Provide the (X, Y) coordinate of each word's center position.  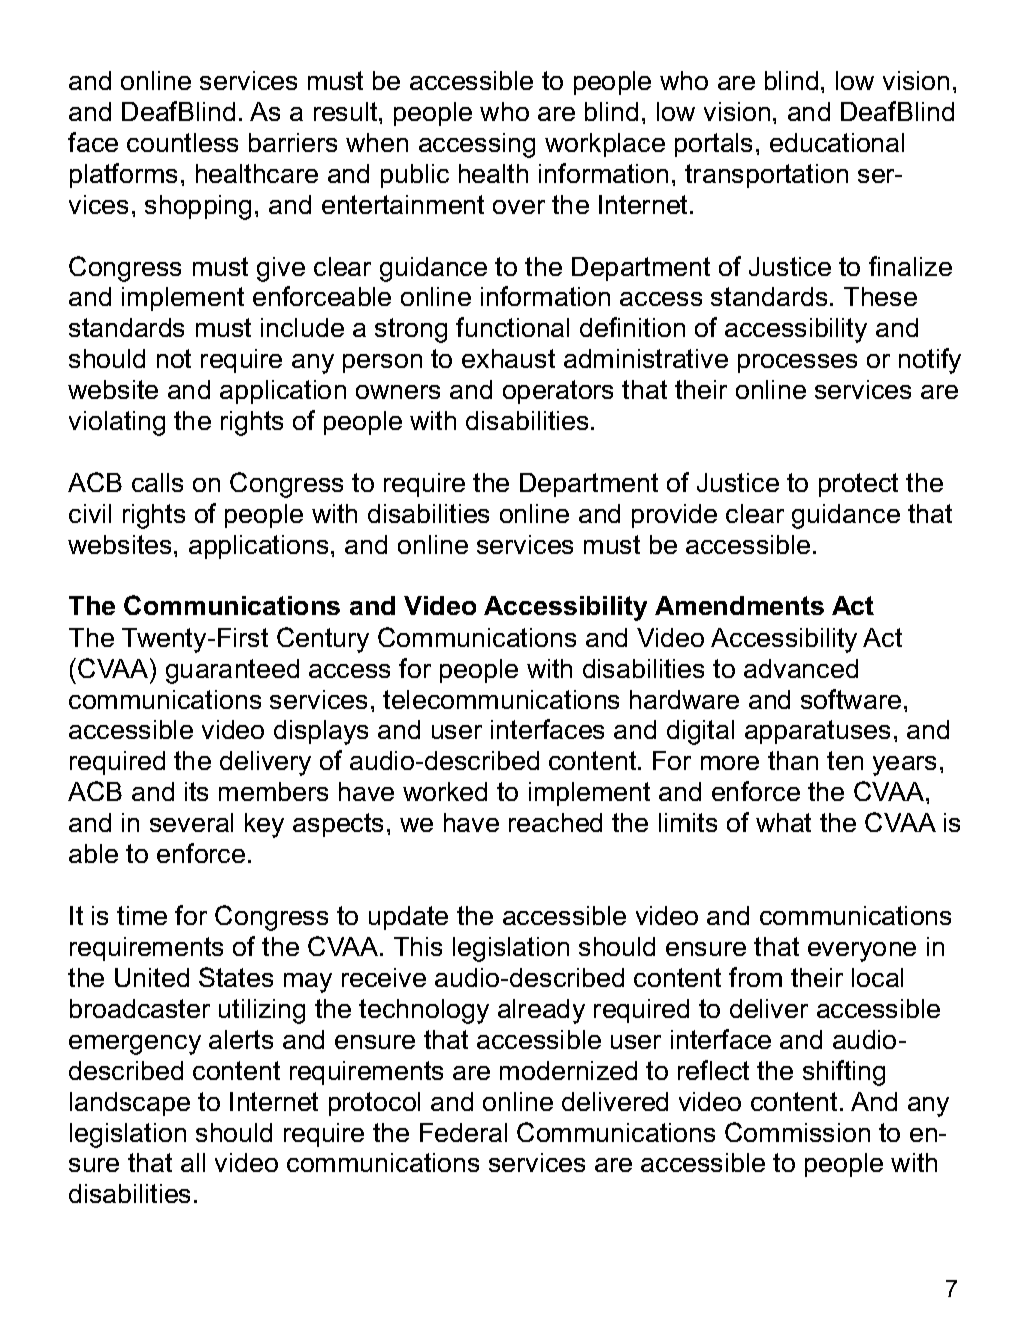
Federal (463, 1132)
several (191, 822)
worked (445, 791)
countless (182, 142)
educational (837, 142)
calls (157, 482)
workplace (605, 145)
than (793, 760)
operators (558, 392)
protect (858, 485)
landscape (130, 1104)
